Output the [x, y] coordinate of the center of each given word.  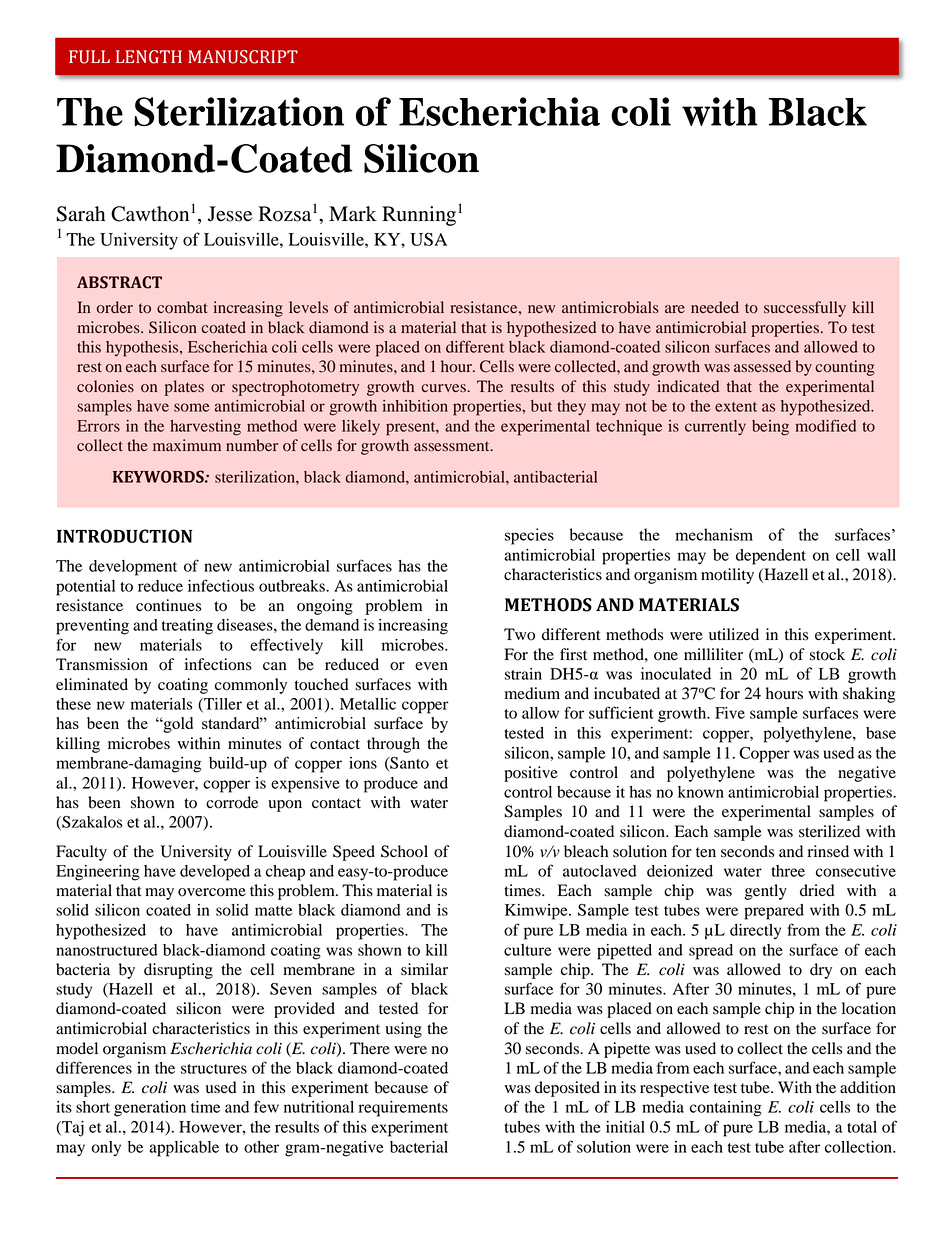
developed [215, 873]
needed [715, 307]
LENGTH [149, 57]
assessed [762, 366]
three [788, 871]
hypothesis [143, 349]
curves [444, 388]
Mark [353, 214]
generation [150, 1109]
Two [519, 634]
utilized [734, 634]
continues [168, 605]
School [404, 851]
